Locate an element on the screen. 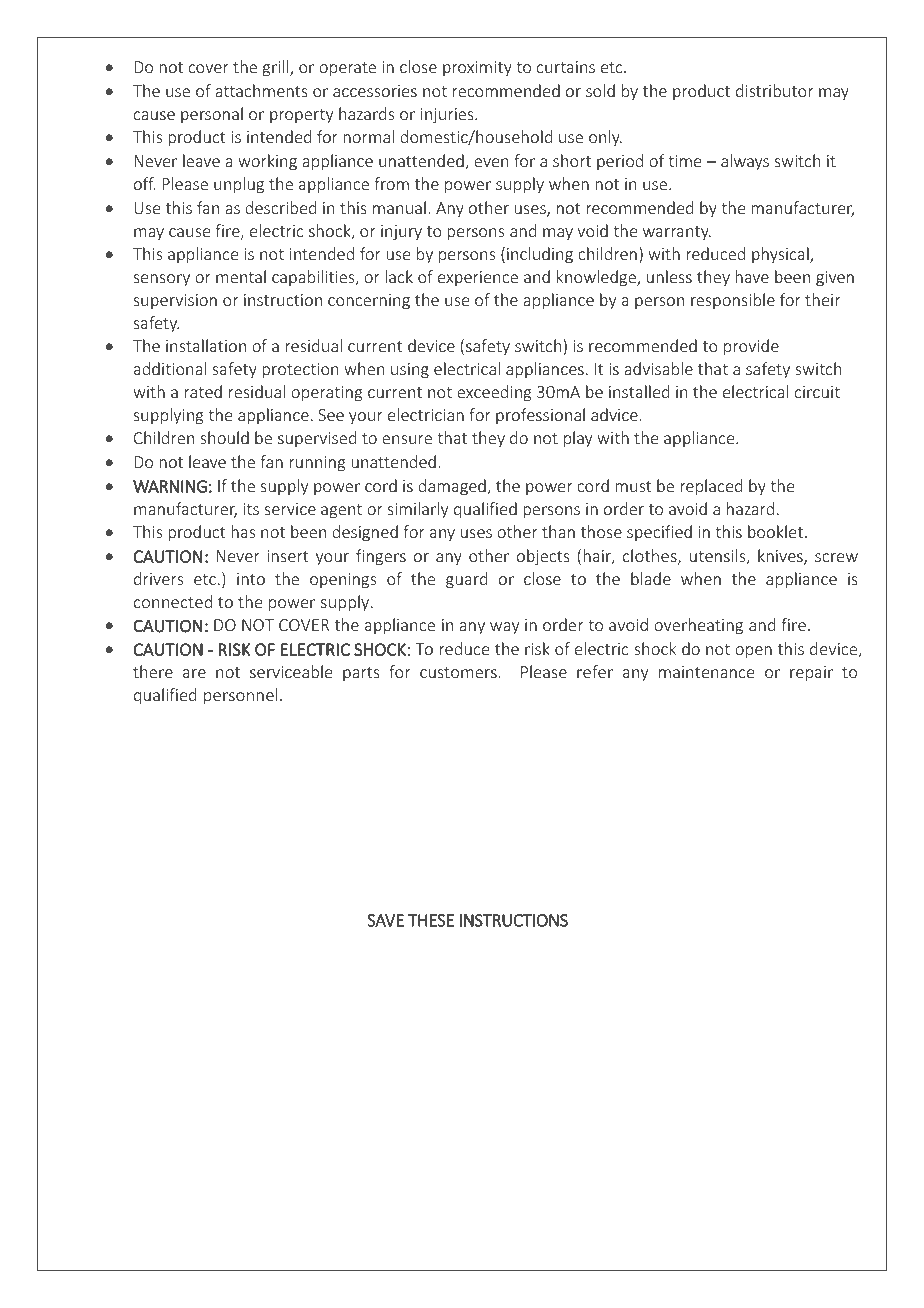  distributor is located at coordinates (774, 90).
